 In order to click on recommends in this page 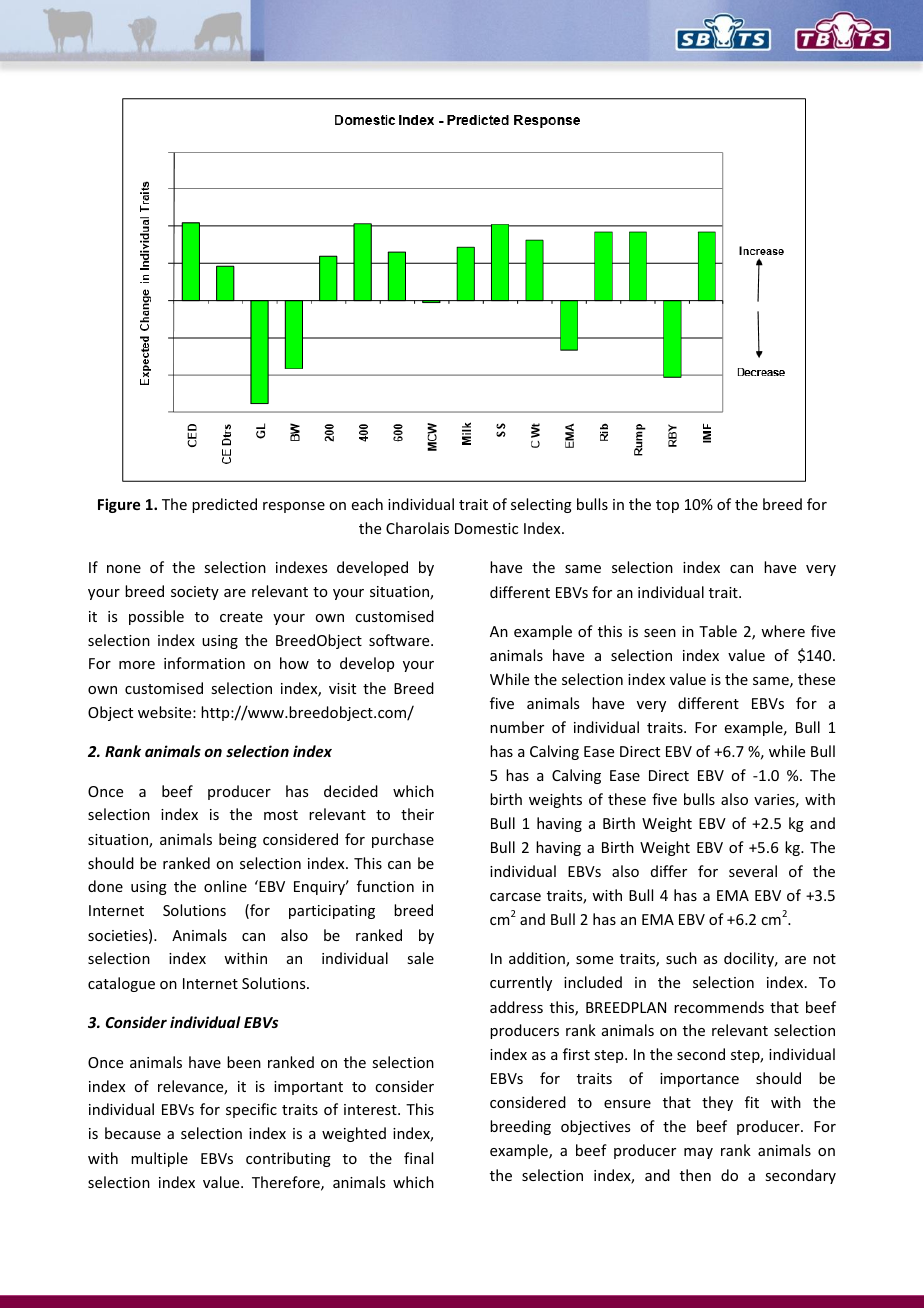, I will do `click(719, 1007)`.
